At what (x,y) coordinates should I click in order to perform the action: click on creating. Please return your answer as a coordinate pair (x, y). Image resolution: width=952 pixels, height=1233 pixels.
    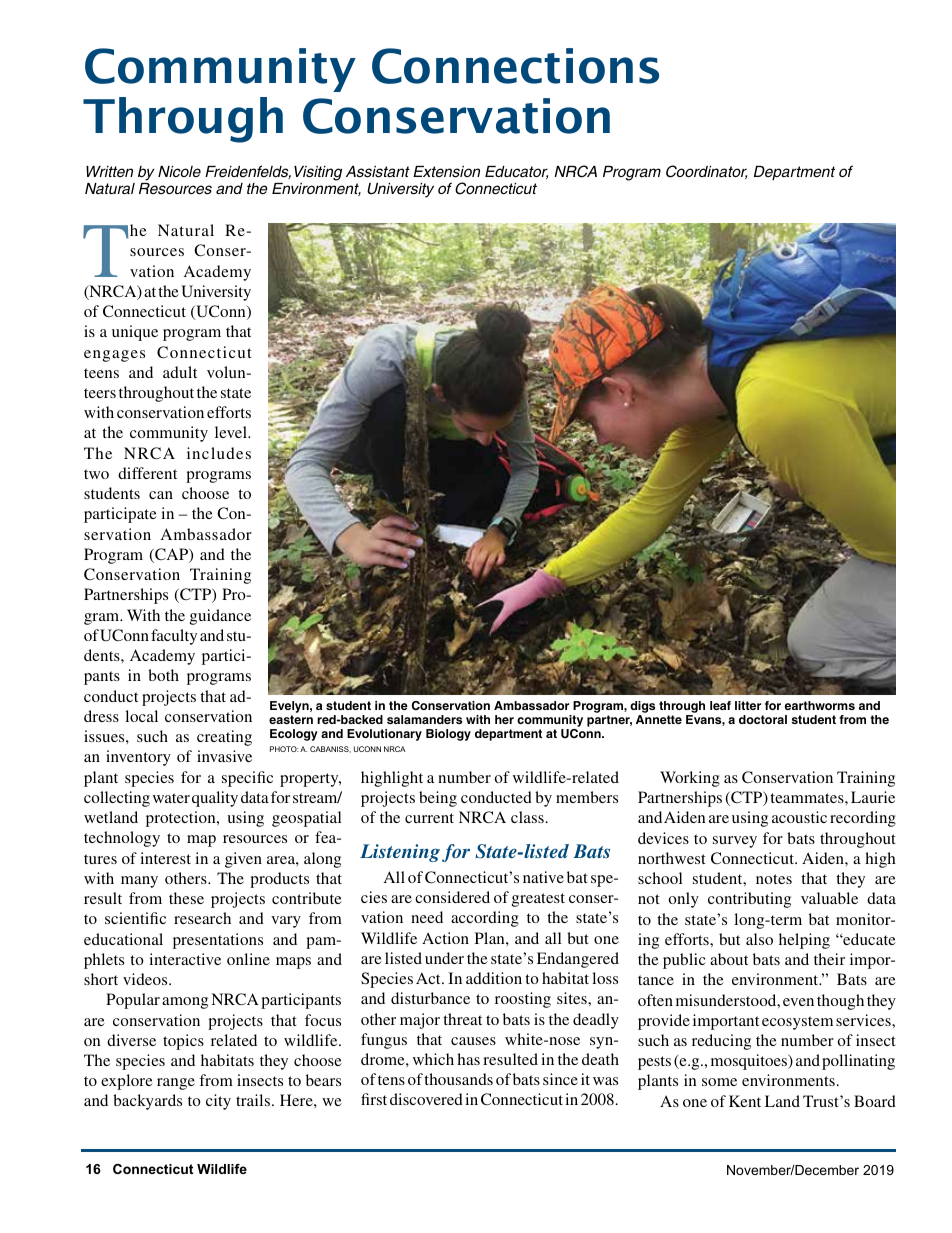
    Looking at the image, I should click on (224, 738).
